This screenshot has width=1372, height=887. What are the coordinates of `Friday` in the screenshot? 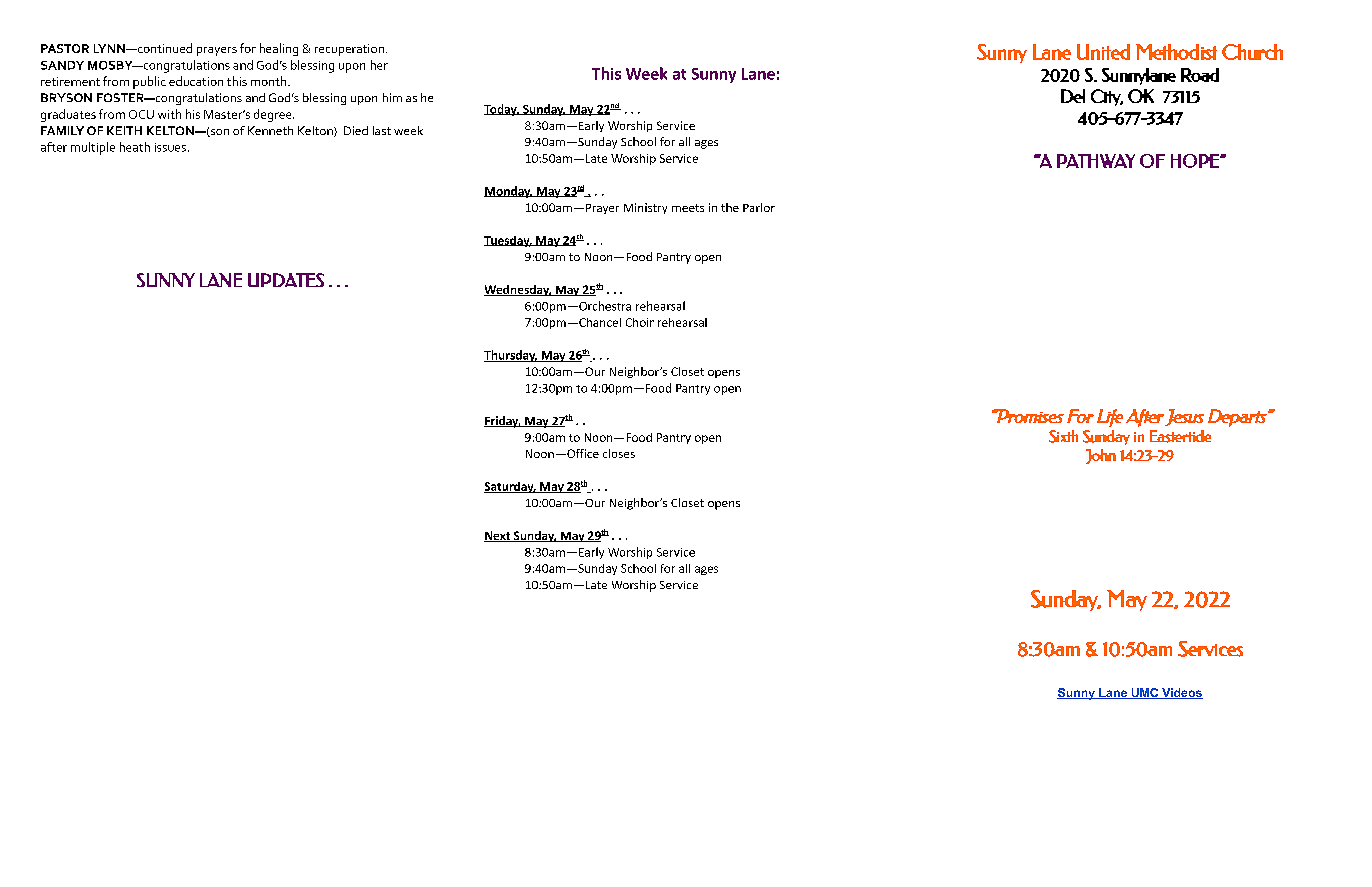 It's located at (502, 422).
